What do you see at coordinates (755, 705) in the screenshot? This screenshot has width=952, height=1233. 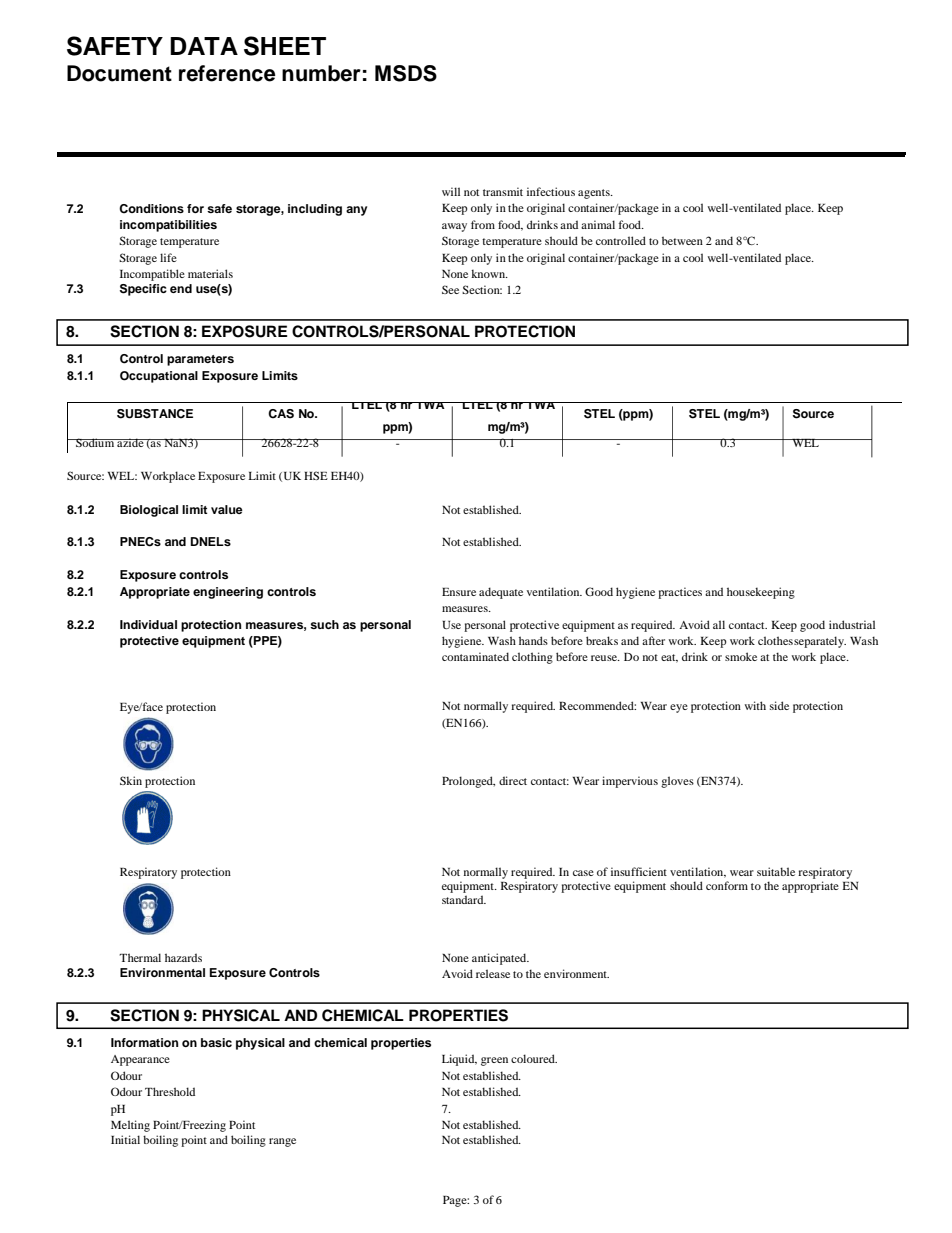 I see `with` at bounding box center [755, 705].
